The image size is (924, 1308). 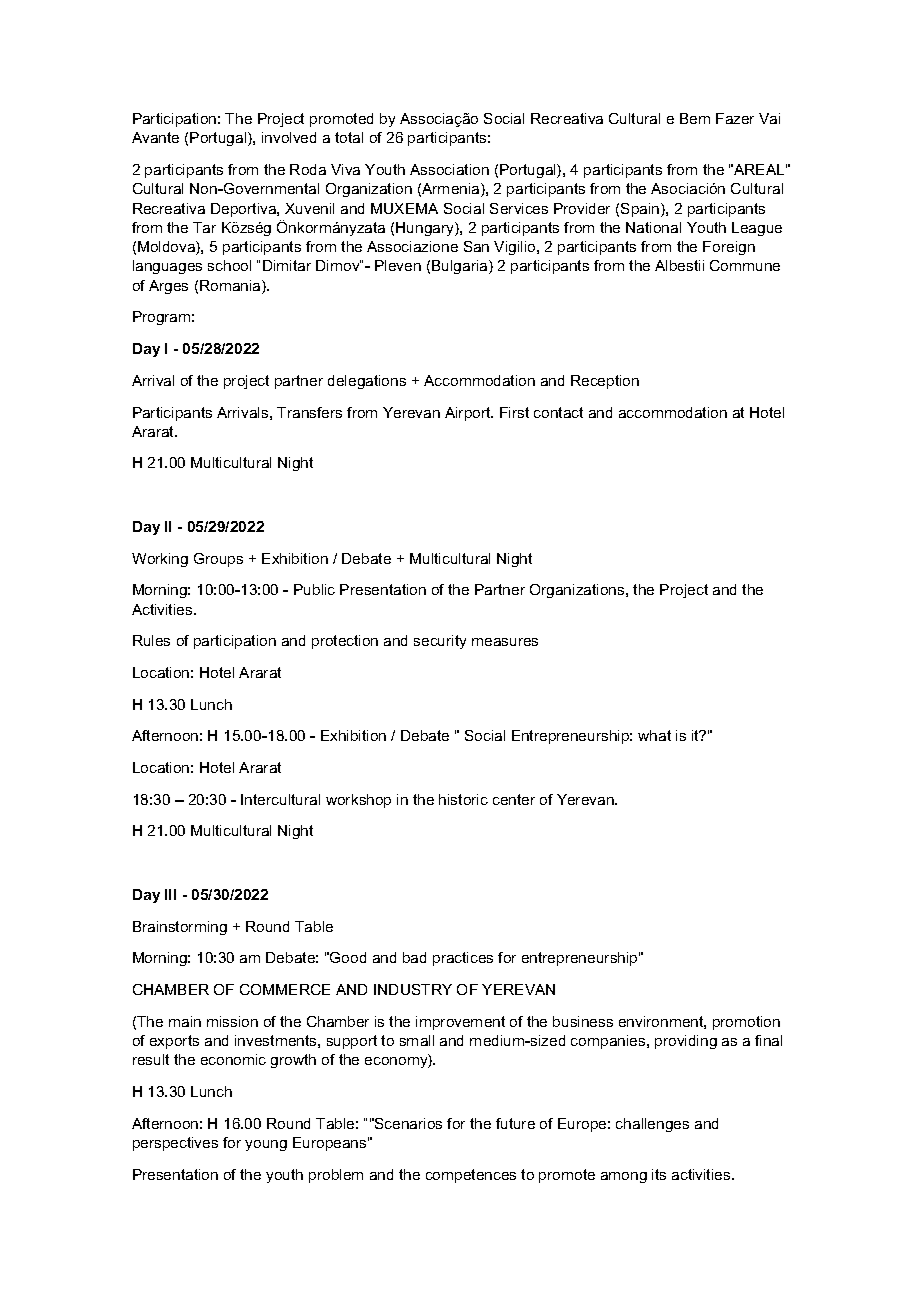 I want to click on involved, so click(x=289, y=137).
